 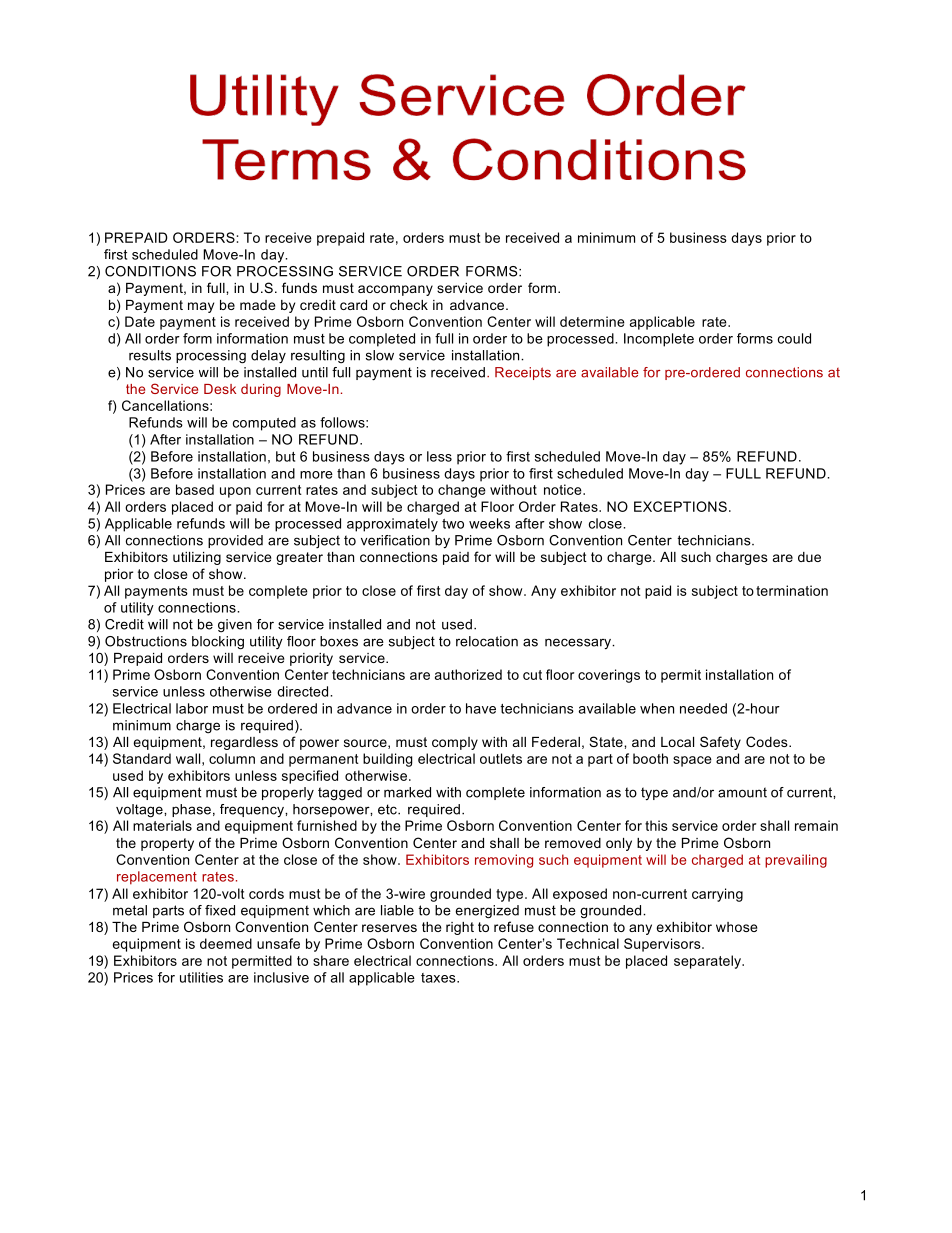 What do you see at coordinates (680, 506) in the image?
I see `EXCEPTIONS` at bounding box center [680, 506].
